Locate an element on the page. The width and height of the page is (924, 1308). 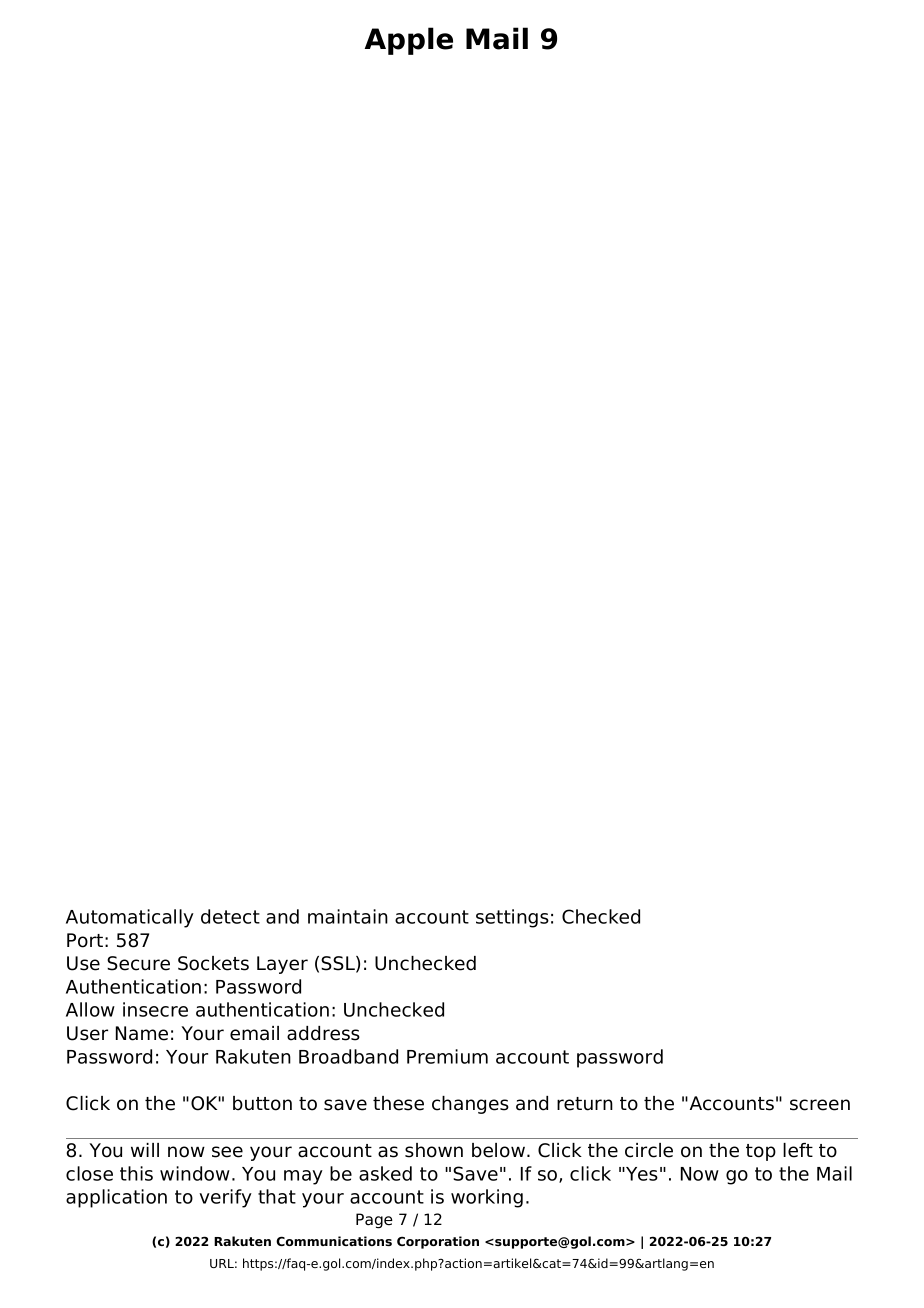
Layer is located at coordinates (282, 965).
